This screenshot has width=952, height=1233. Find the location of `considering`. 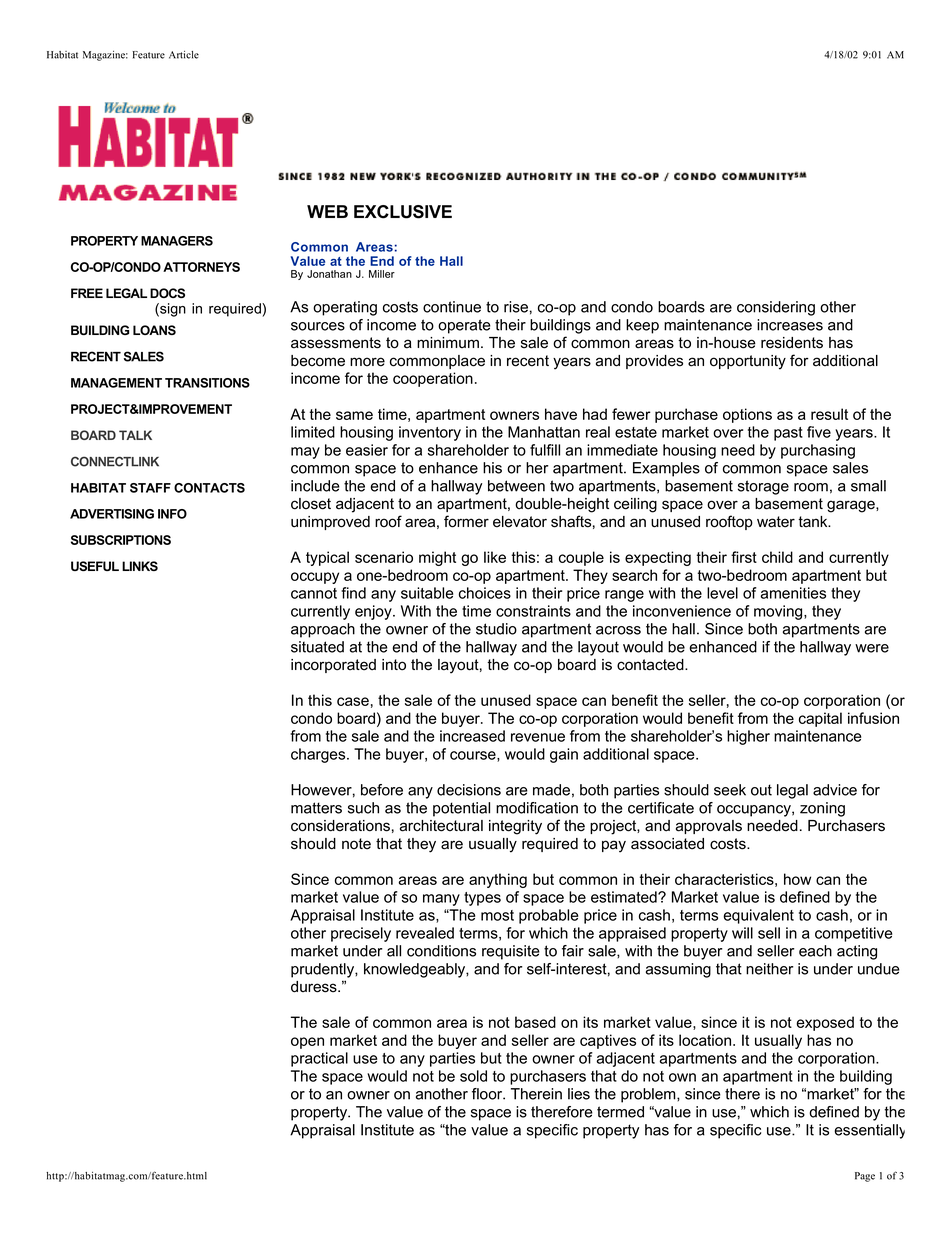

considering is located at coordinates (776, 308).
